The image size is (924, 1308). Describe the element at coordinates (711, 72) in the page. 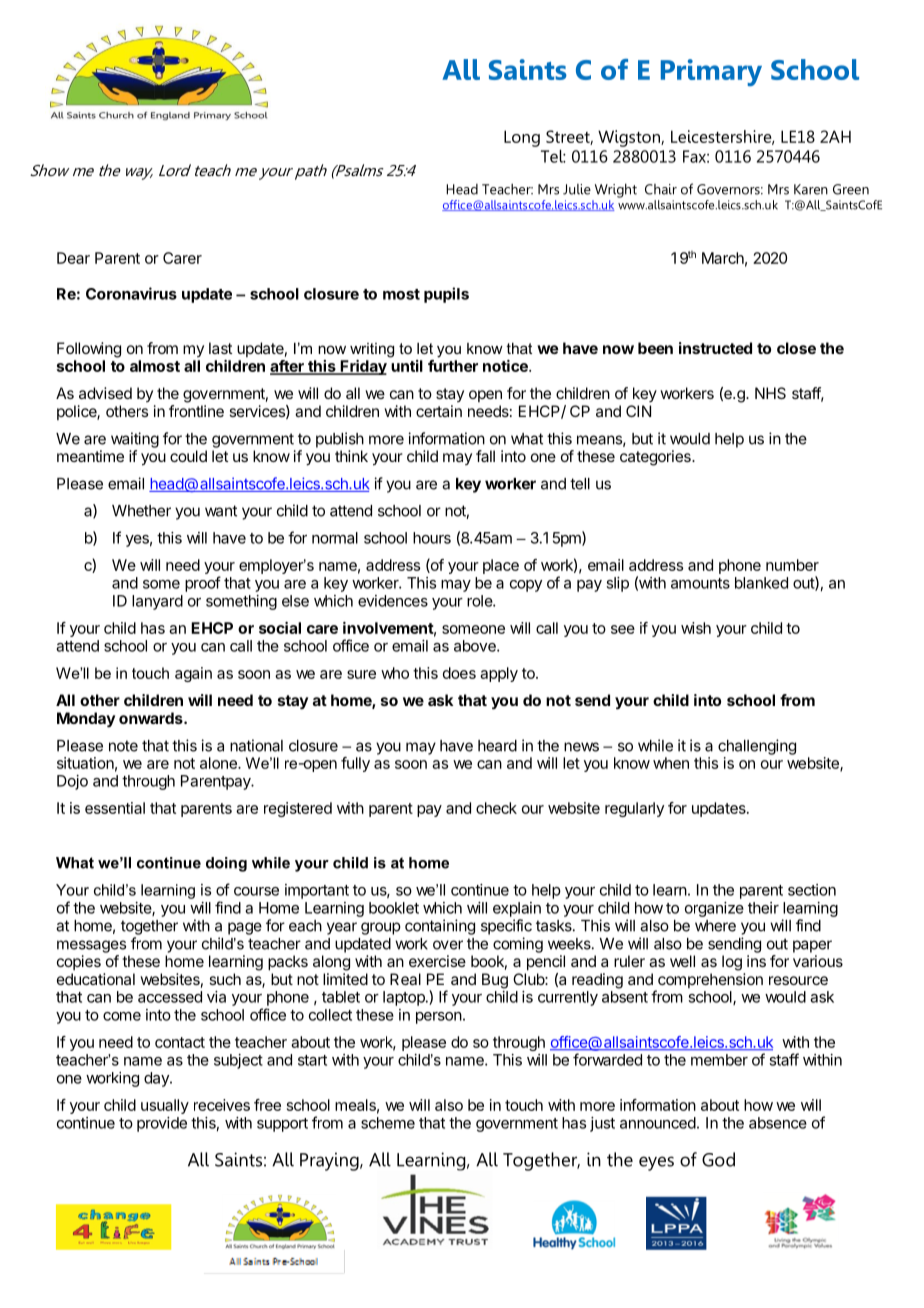

I see `Primary` at that location.
